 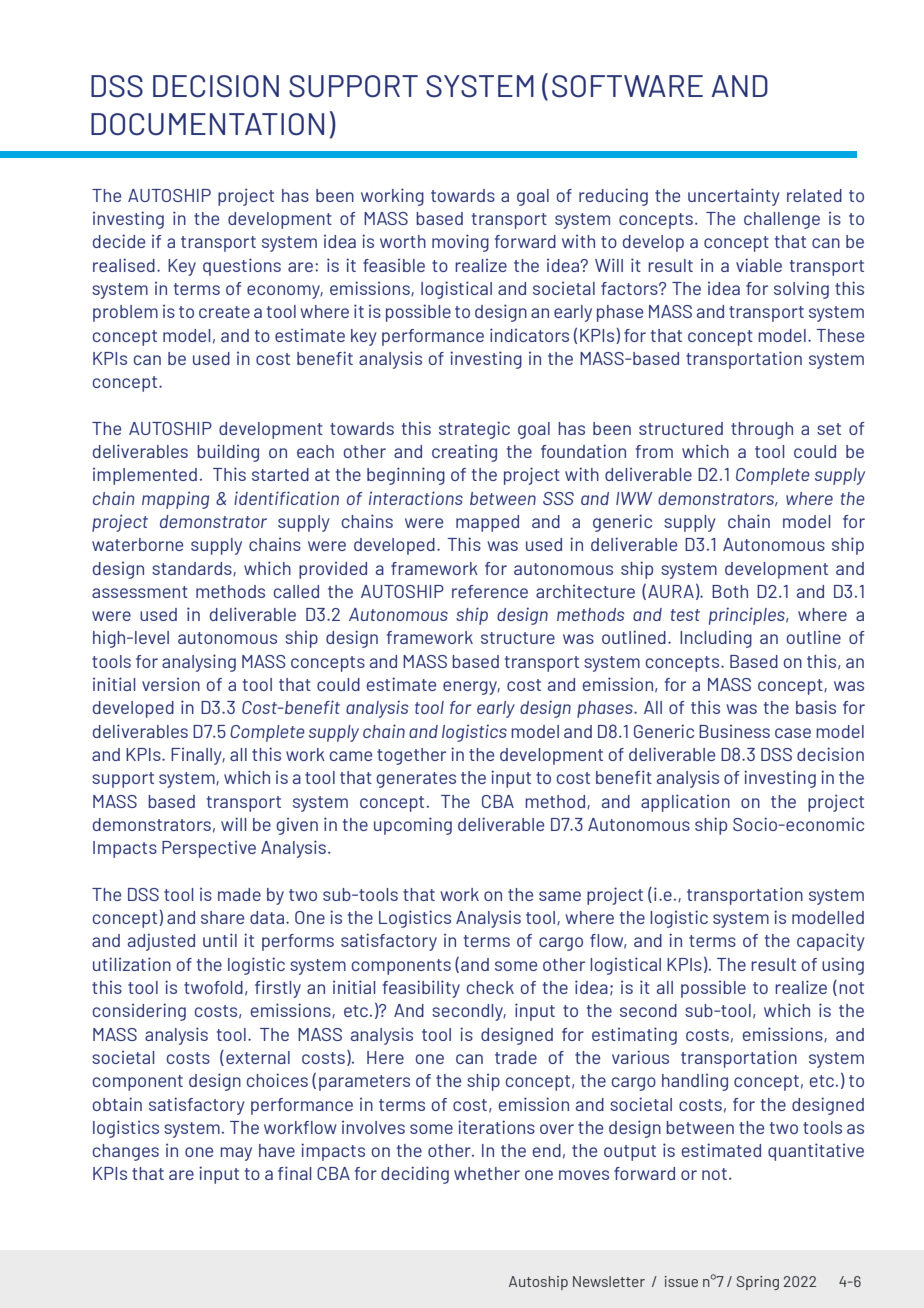 I want to click on application, so click(x=685, y=803).
